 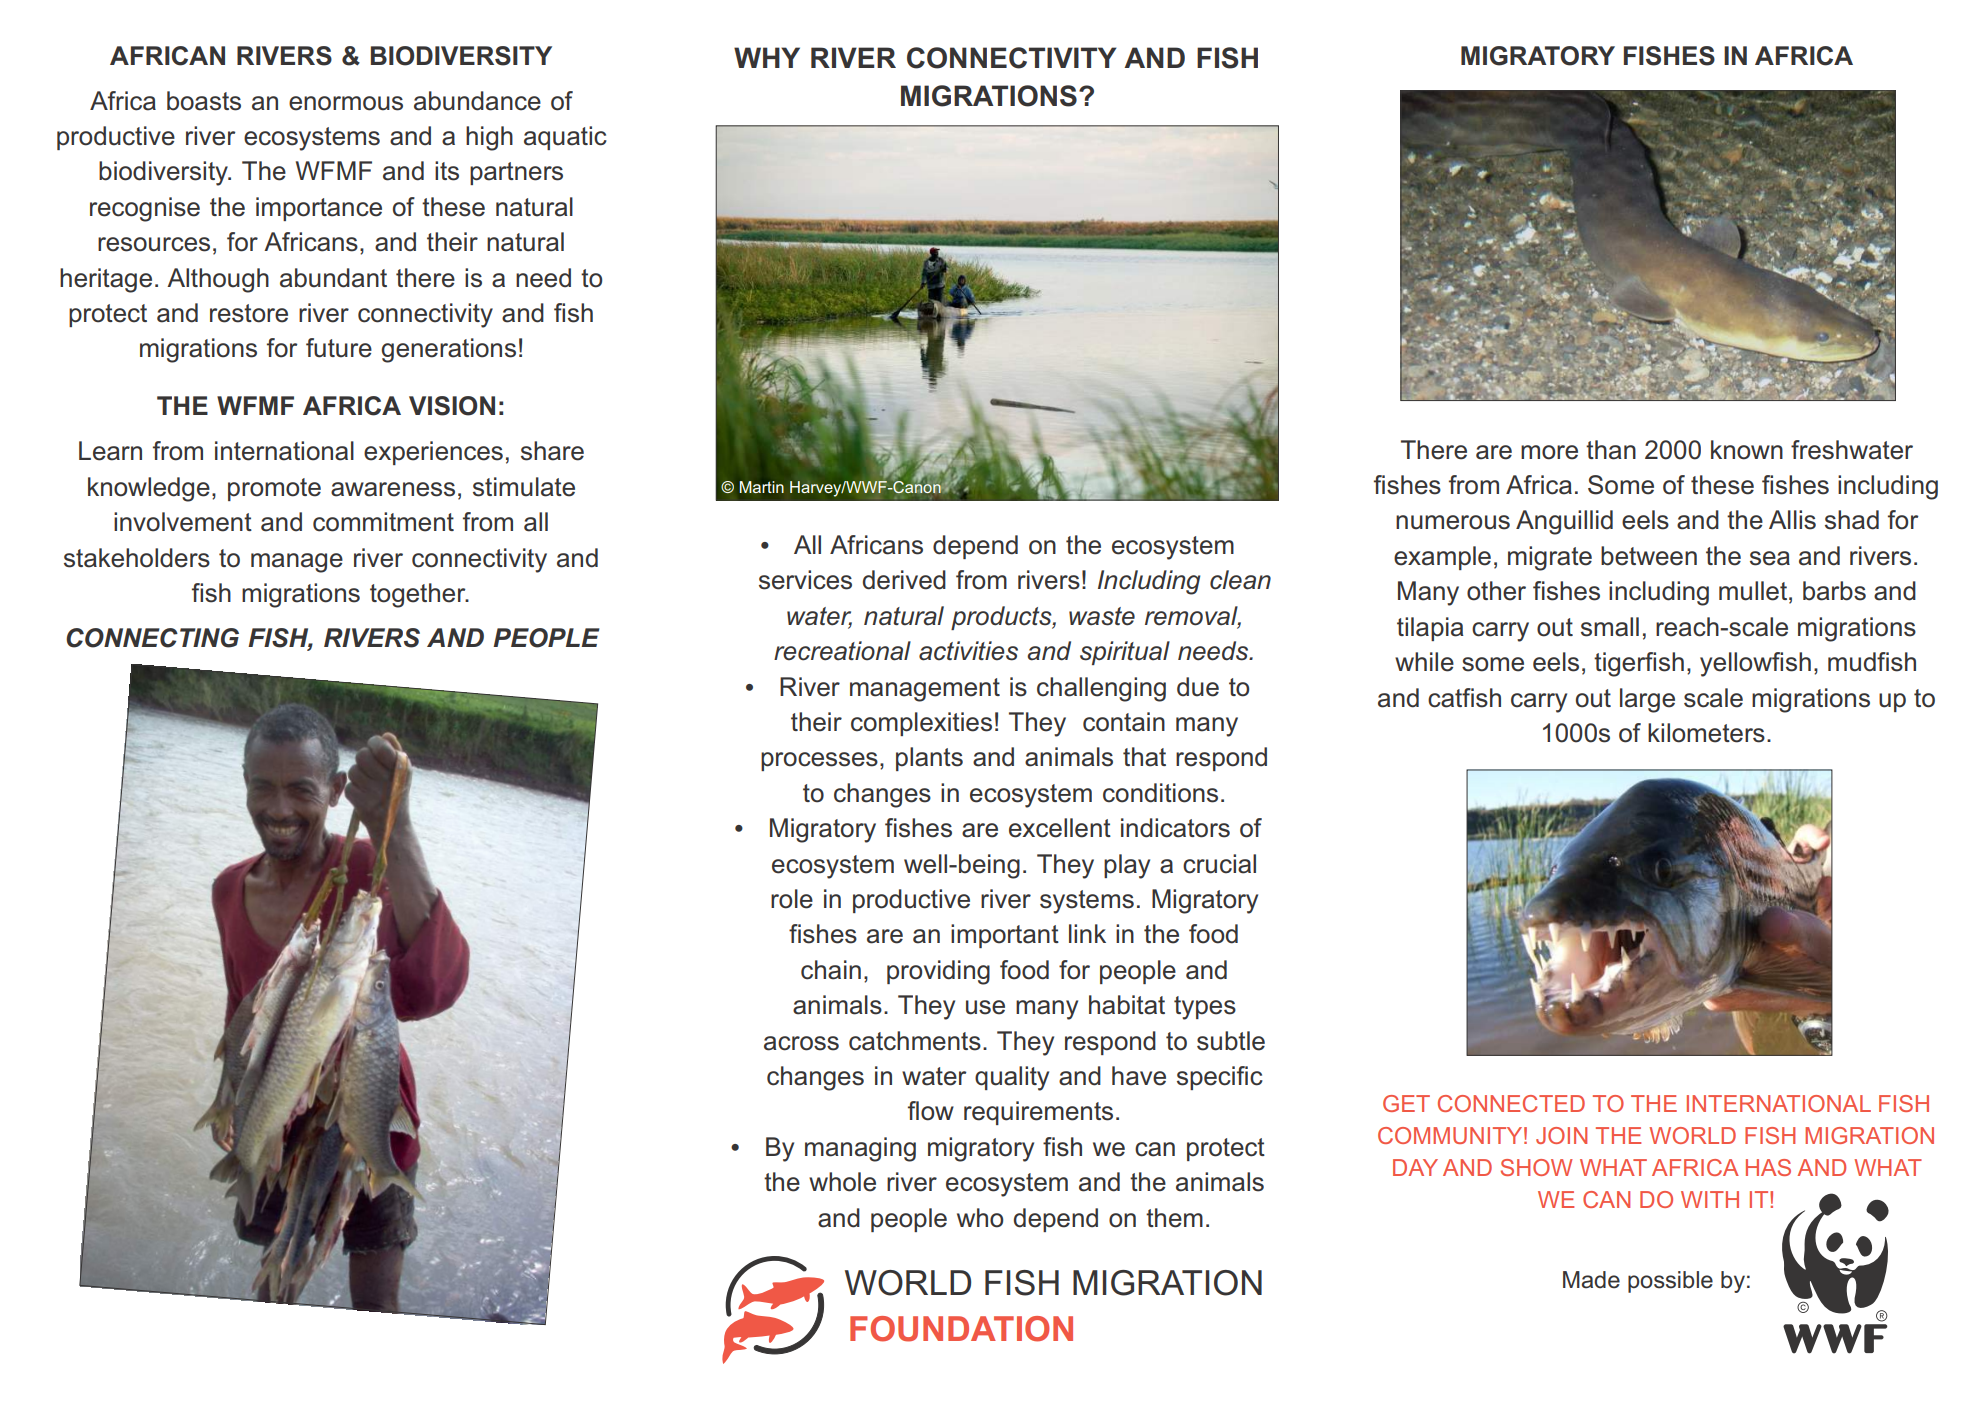 I want to click on kilometers, so click(x=1706, y=733).
